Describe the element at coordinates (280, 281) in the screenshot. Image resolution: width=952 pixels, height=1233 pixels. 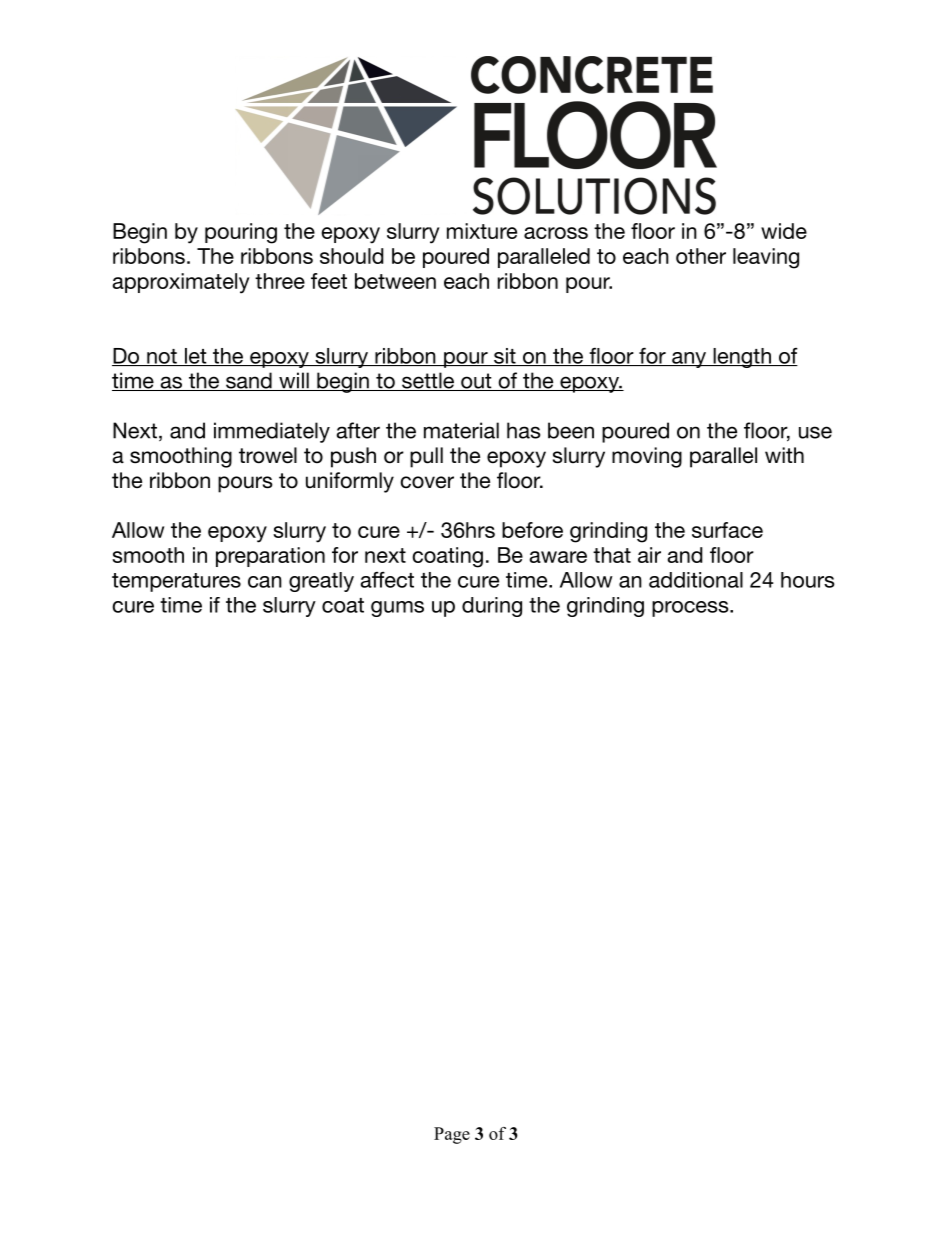
I see `three` at that location.
